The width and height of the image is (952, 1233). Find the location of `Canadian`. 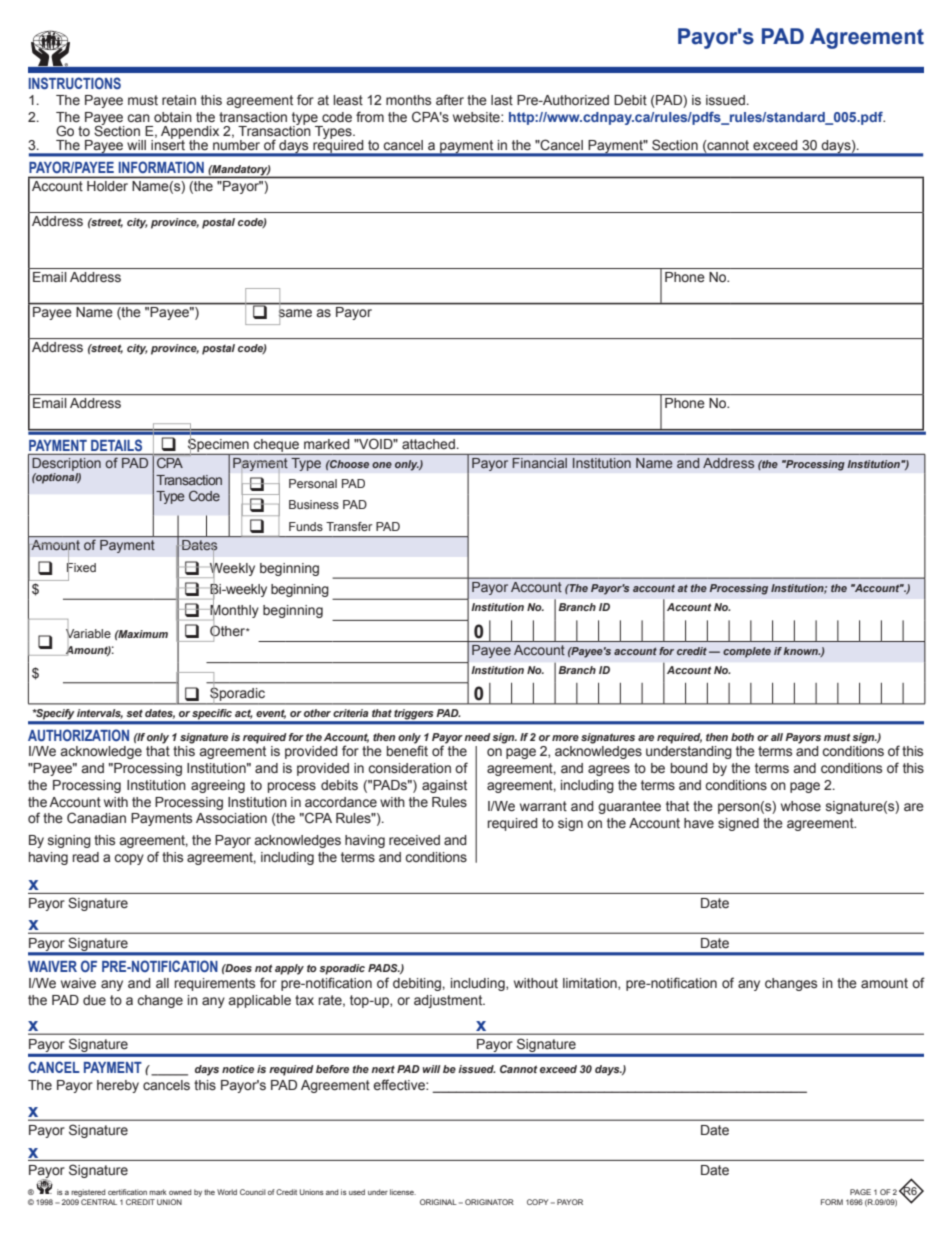

Canadian is located at coordinates (96, 817).
